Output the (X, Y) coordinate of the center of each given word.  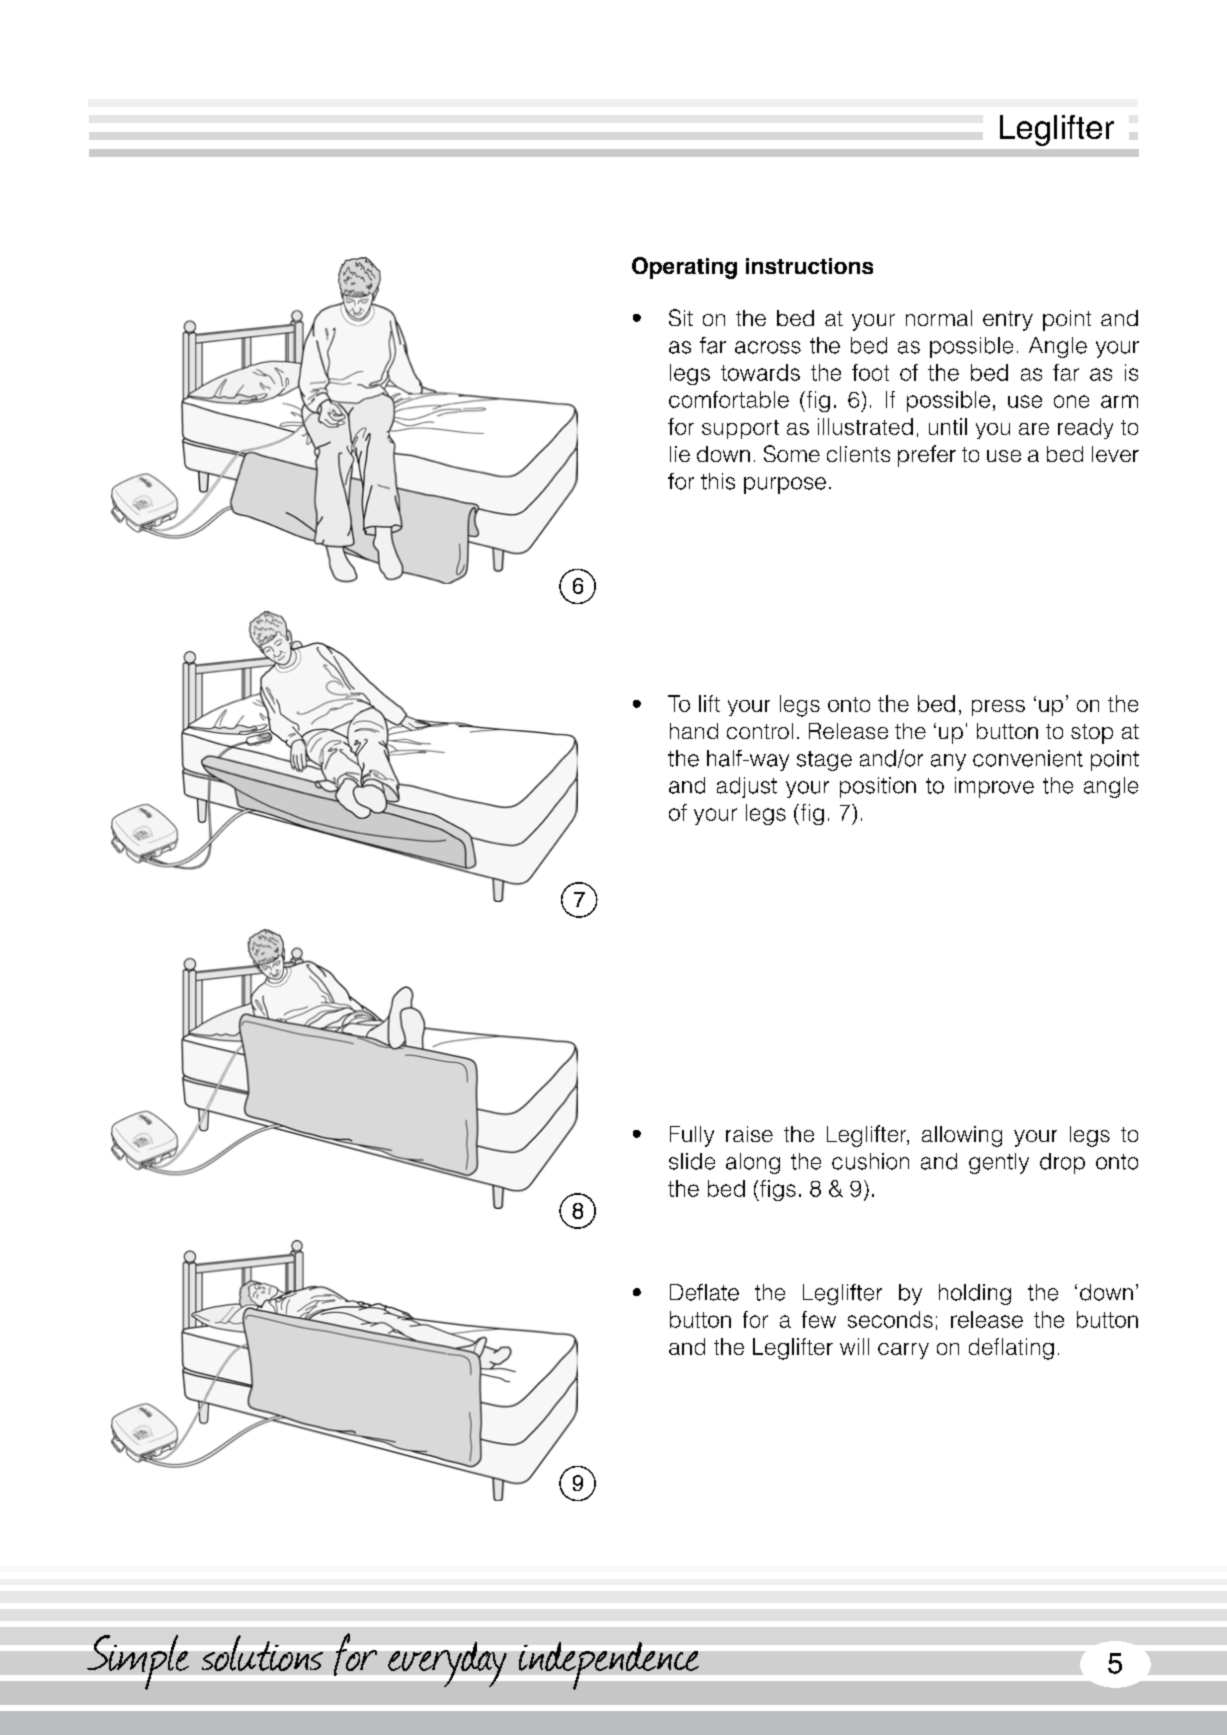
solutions (262, 1653)
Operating (684, 268)
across (768, 347)
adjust (747, 787)
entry (1008, 321)
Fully (692, 1136)
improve (994, 787)
